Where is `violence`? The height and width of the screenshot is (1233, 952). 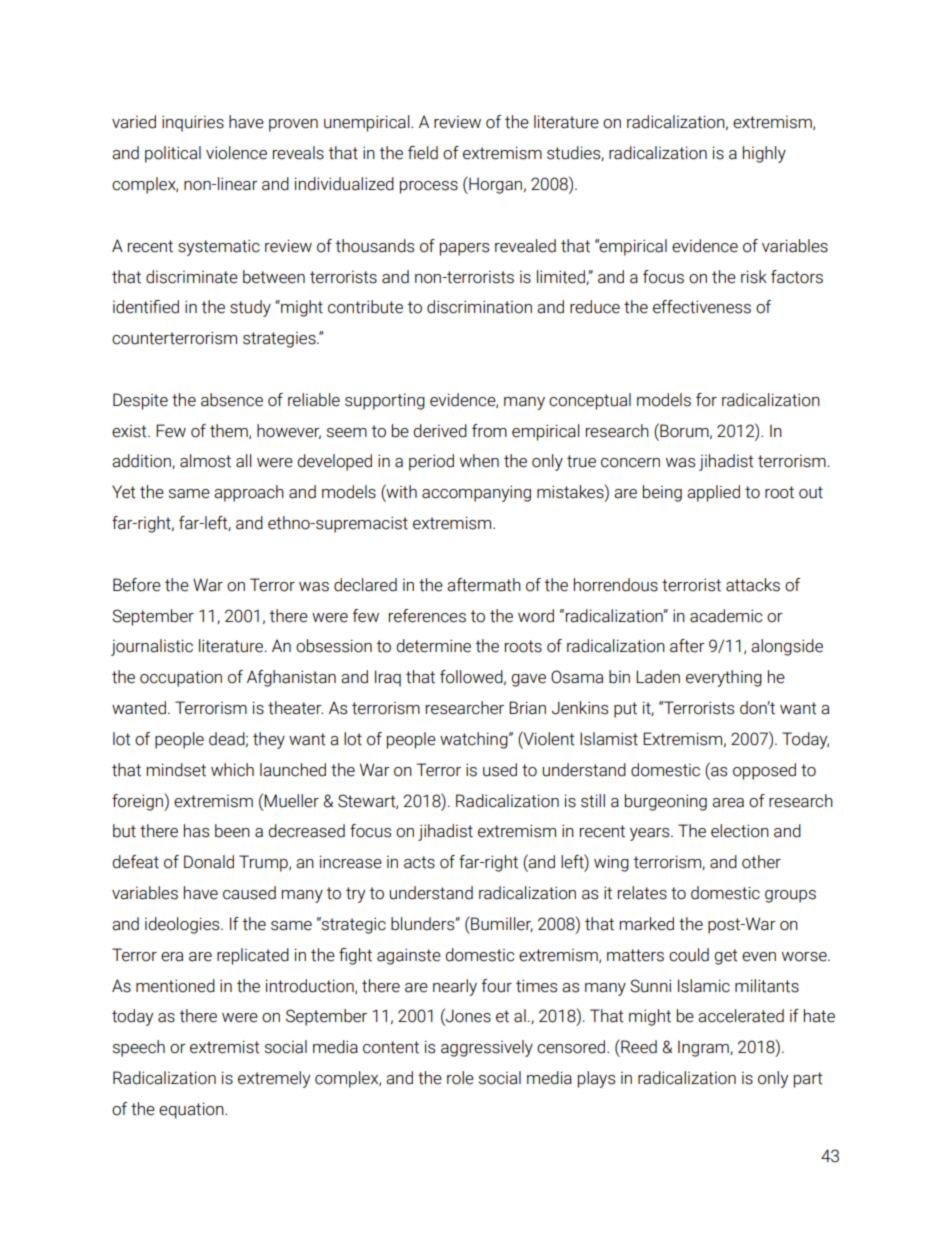 violence is located at coordinates (236, 153).
